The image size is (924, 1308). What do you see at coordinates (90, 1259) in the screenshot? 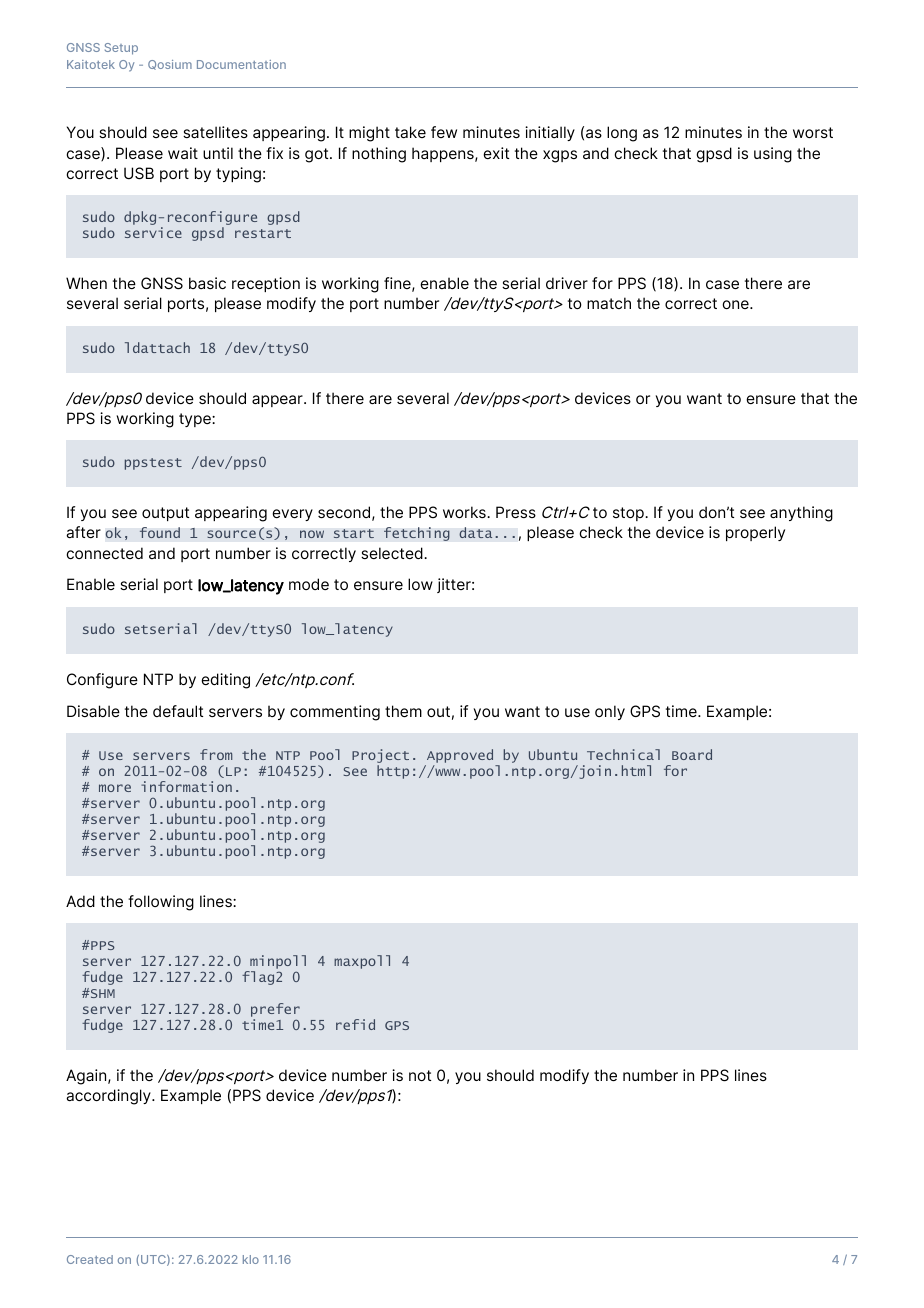
I see `Created` at bounding box center [90, 1259].
